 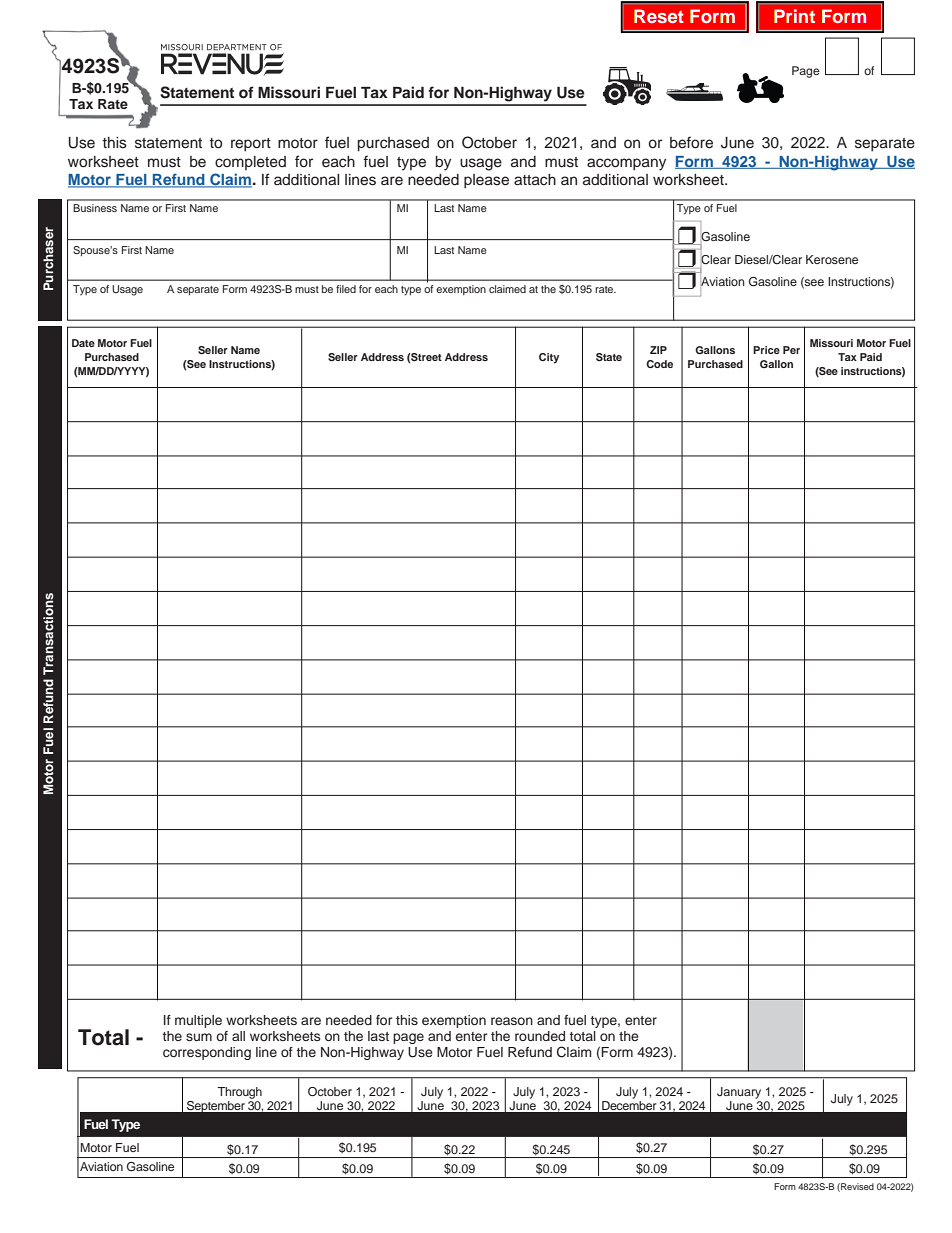 I want to click on multiple, so click(x=198, y=1021).
